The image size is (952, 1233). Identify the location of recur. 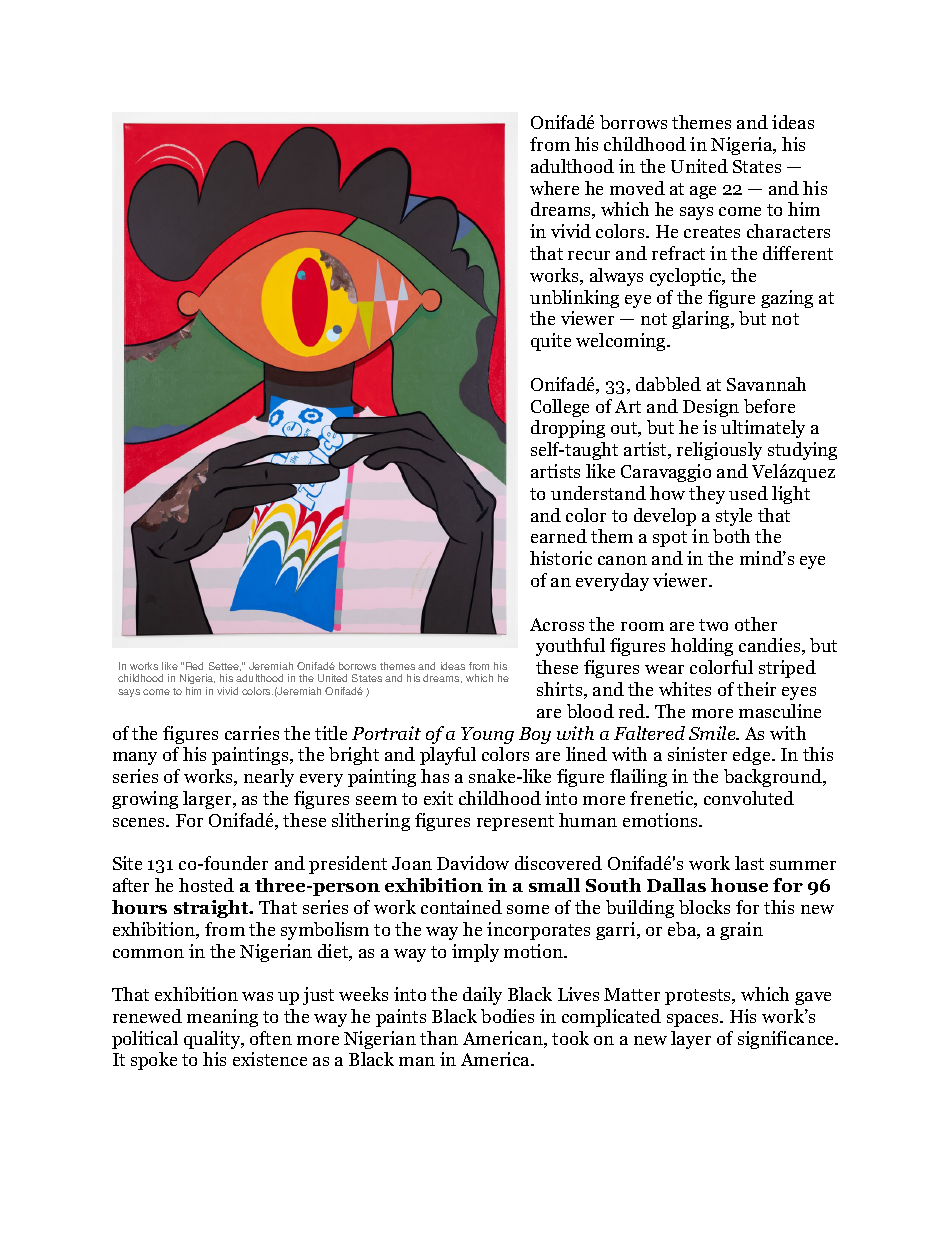
(589, 255).
